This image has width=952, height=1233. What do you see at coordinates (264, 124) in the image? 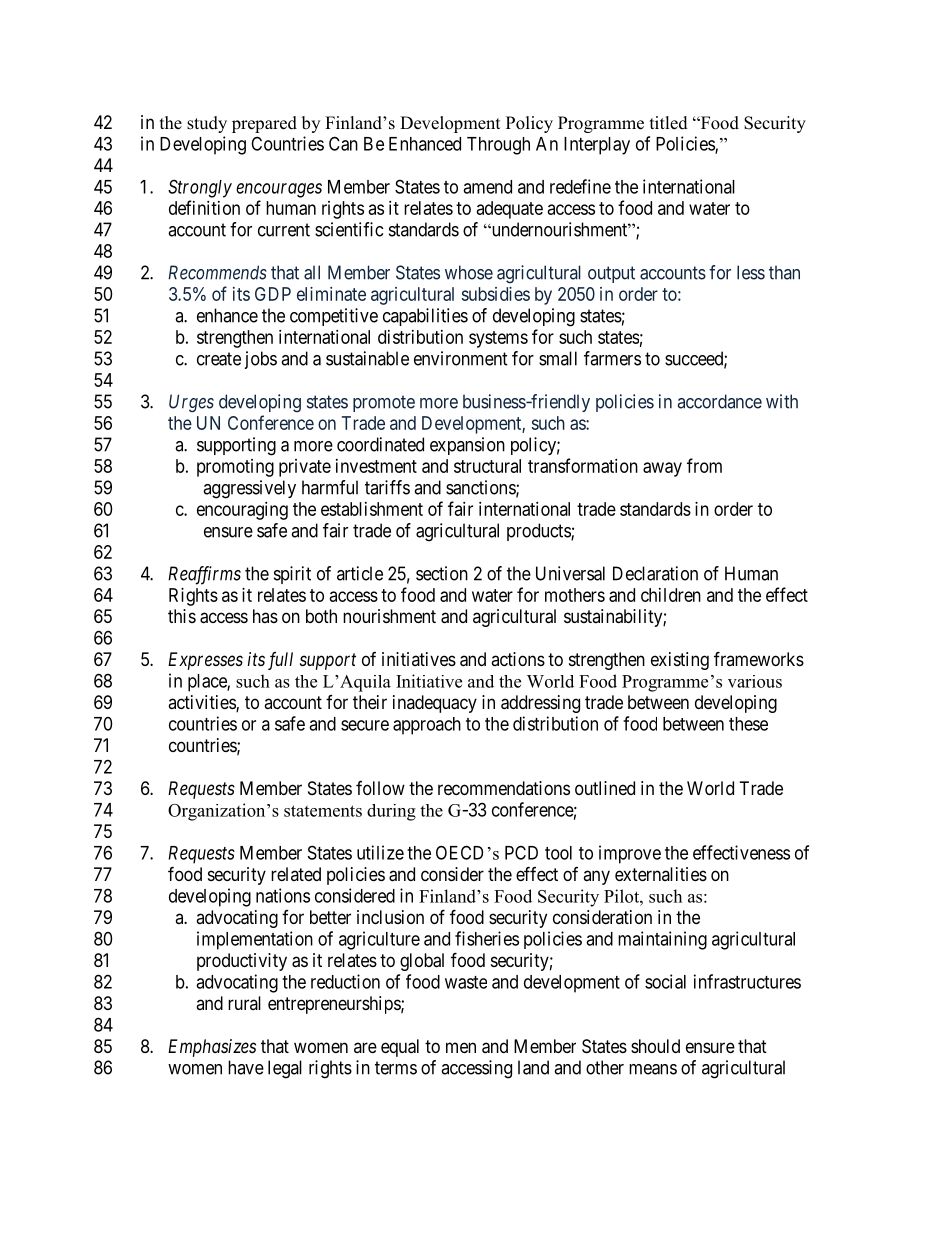
I see `prepared` at bounding box center [264, 124].
